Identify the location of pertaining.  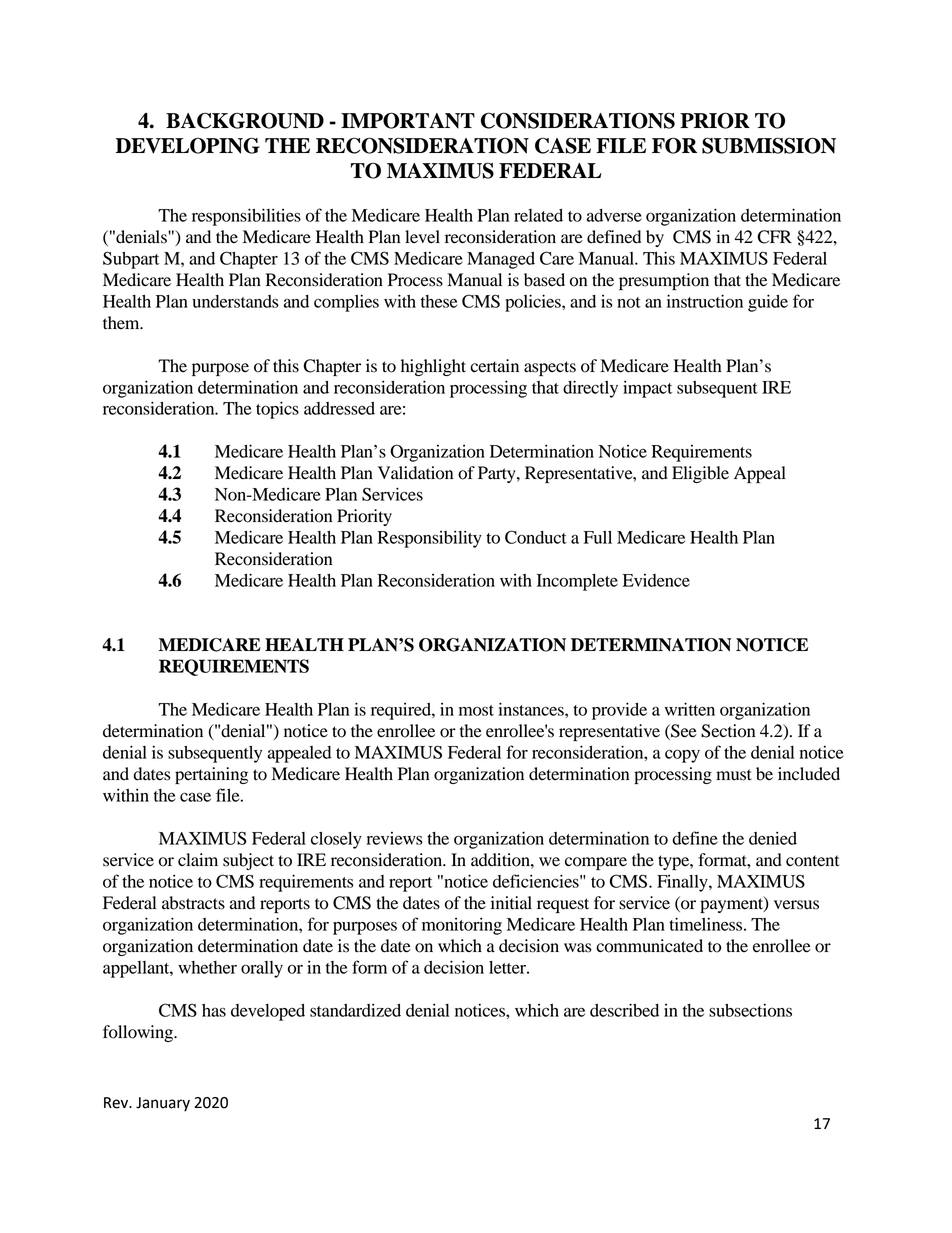
(211, 775).
